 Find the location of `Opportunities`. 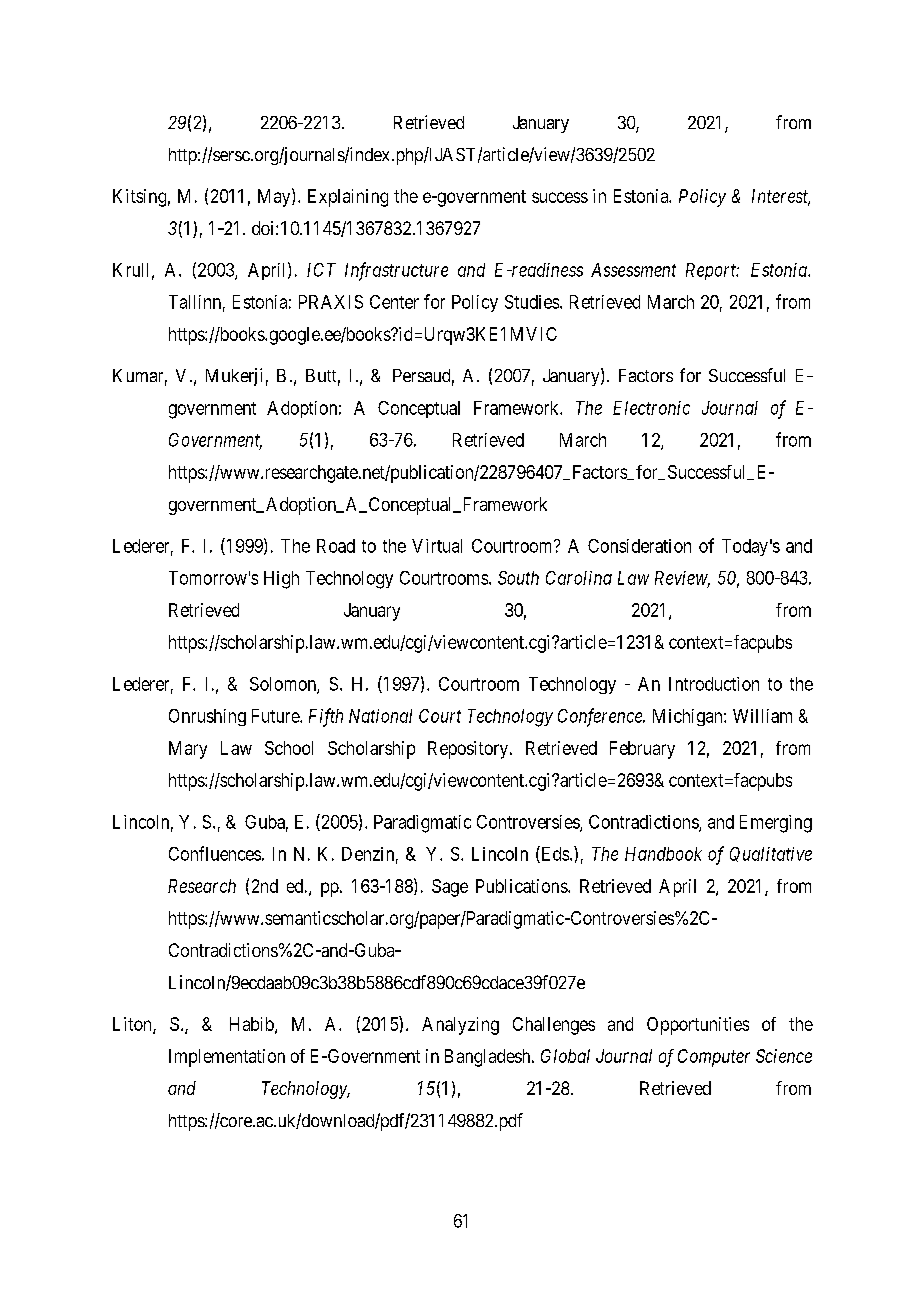

Opportunities is located at coordinates (698, 1026).
